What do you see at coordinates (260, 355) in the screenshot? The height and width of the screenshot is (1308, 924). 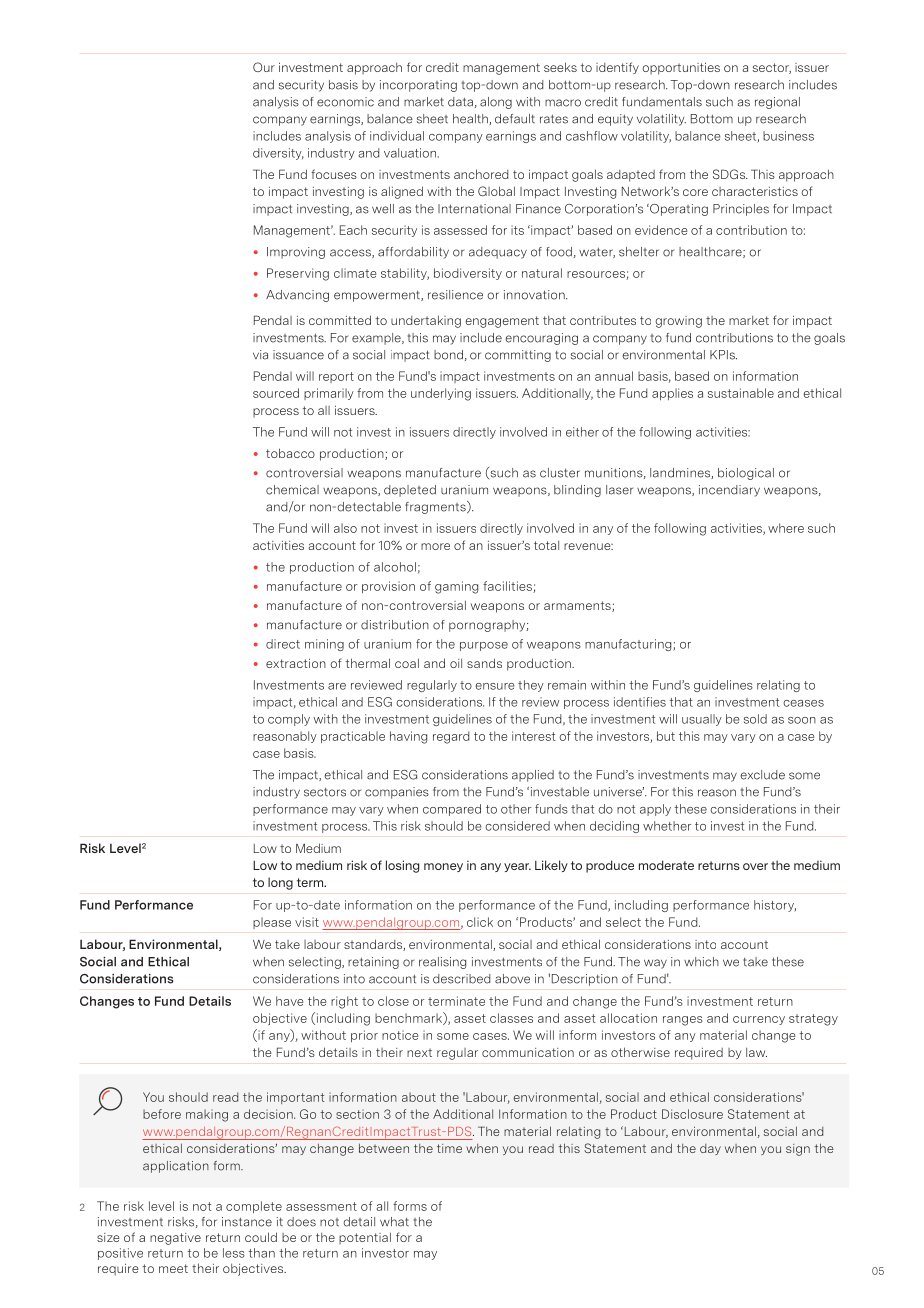 I see `via` at bounding box center [260, 355].
